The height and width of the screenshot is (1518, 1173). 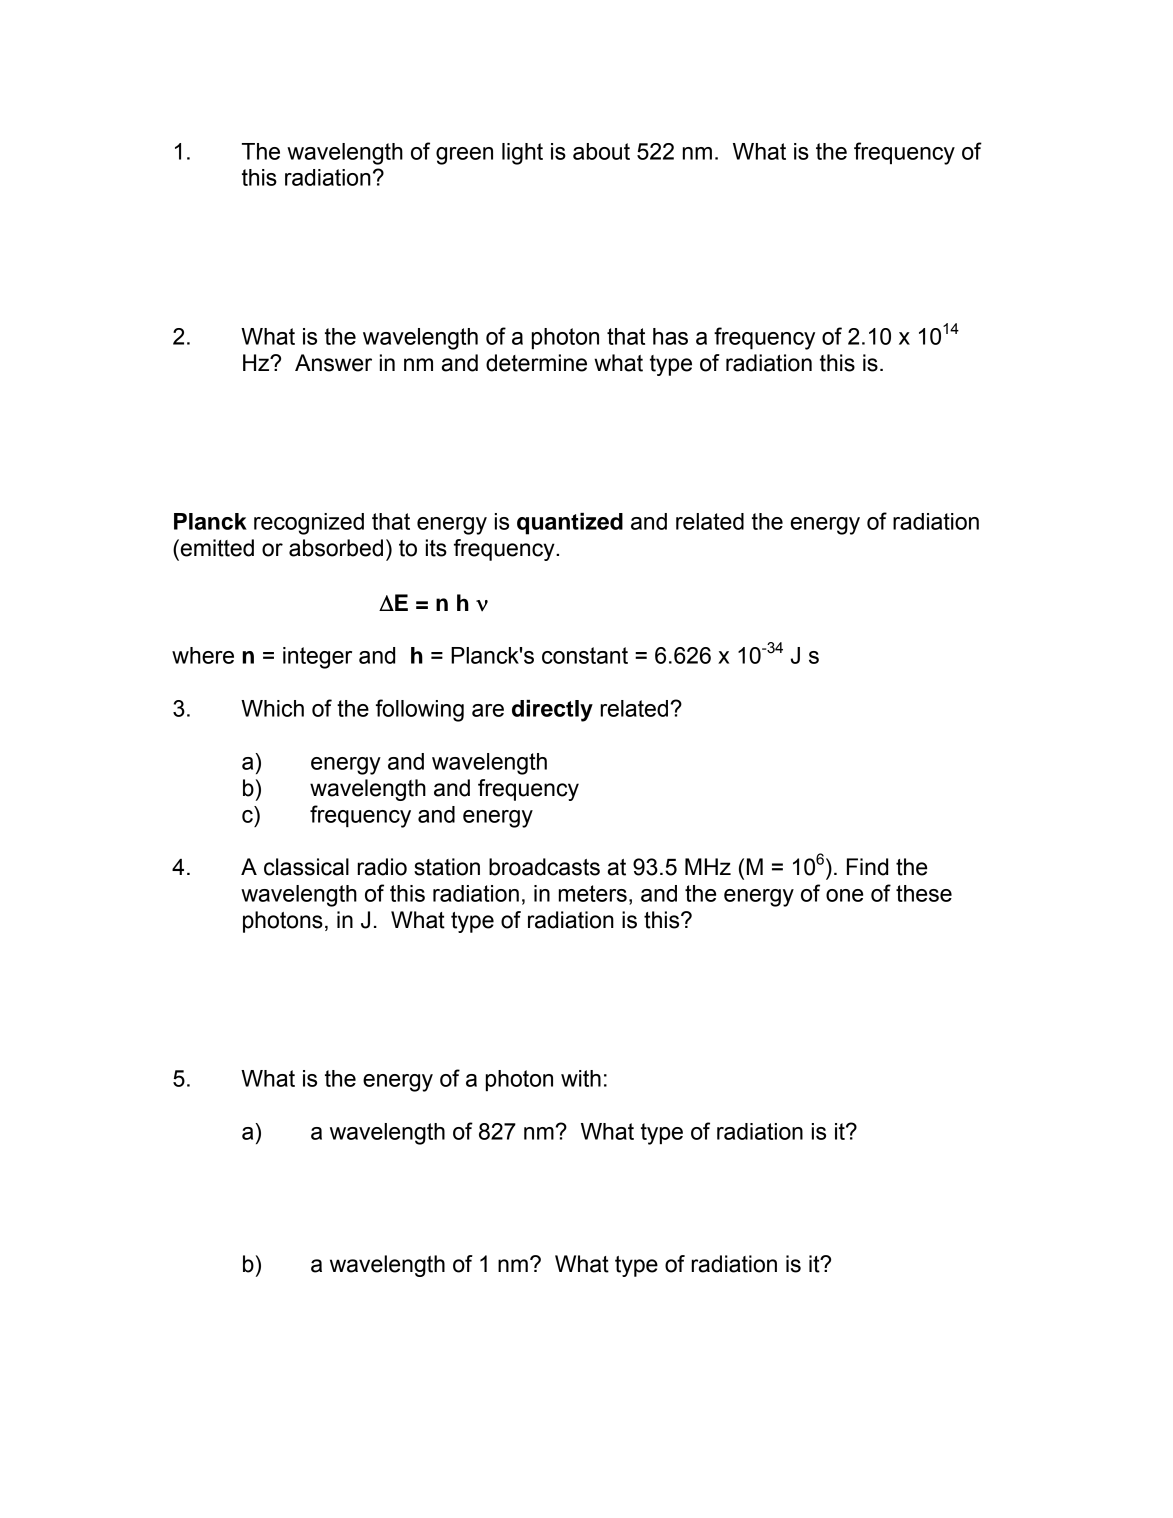 What do you see at coordinates (570, 523) in the screenshot?
I see `quantized` at bounding box center [570, 523].
